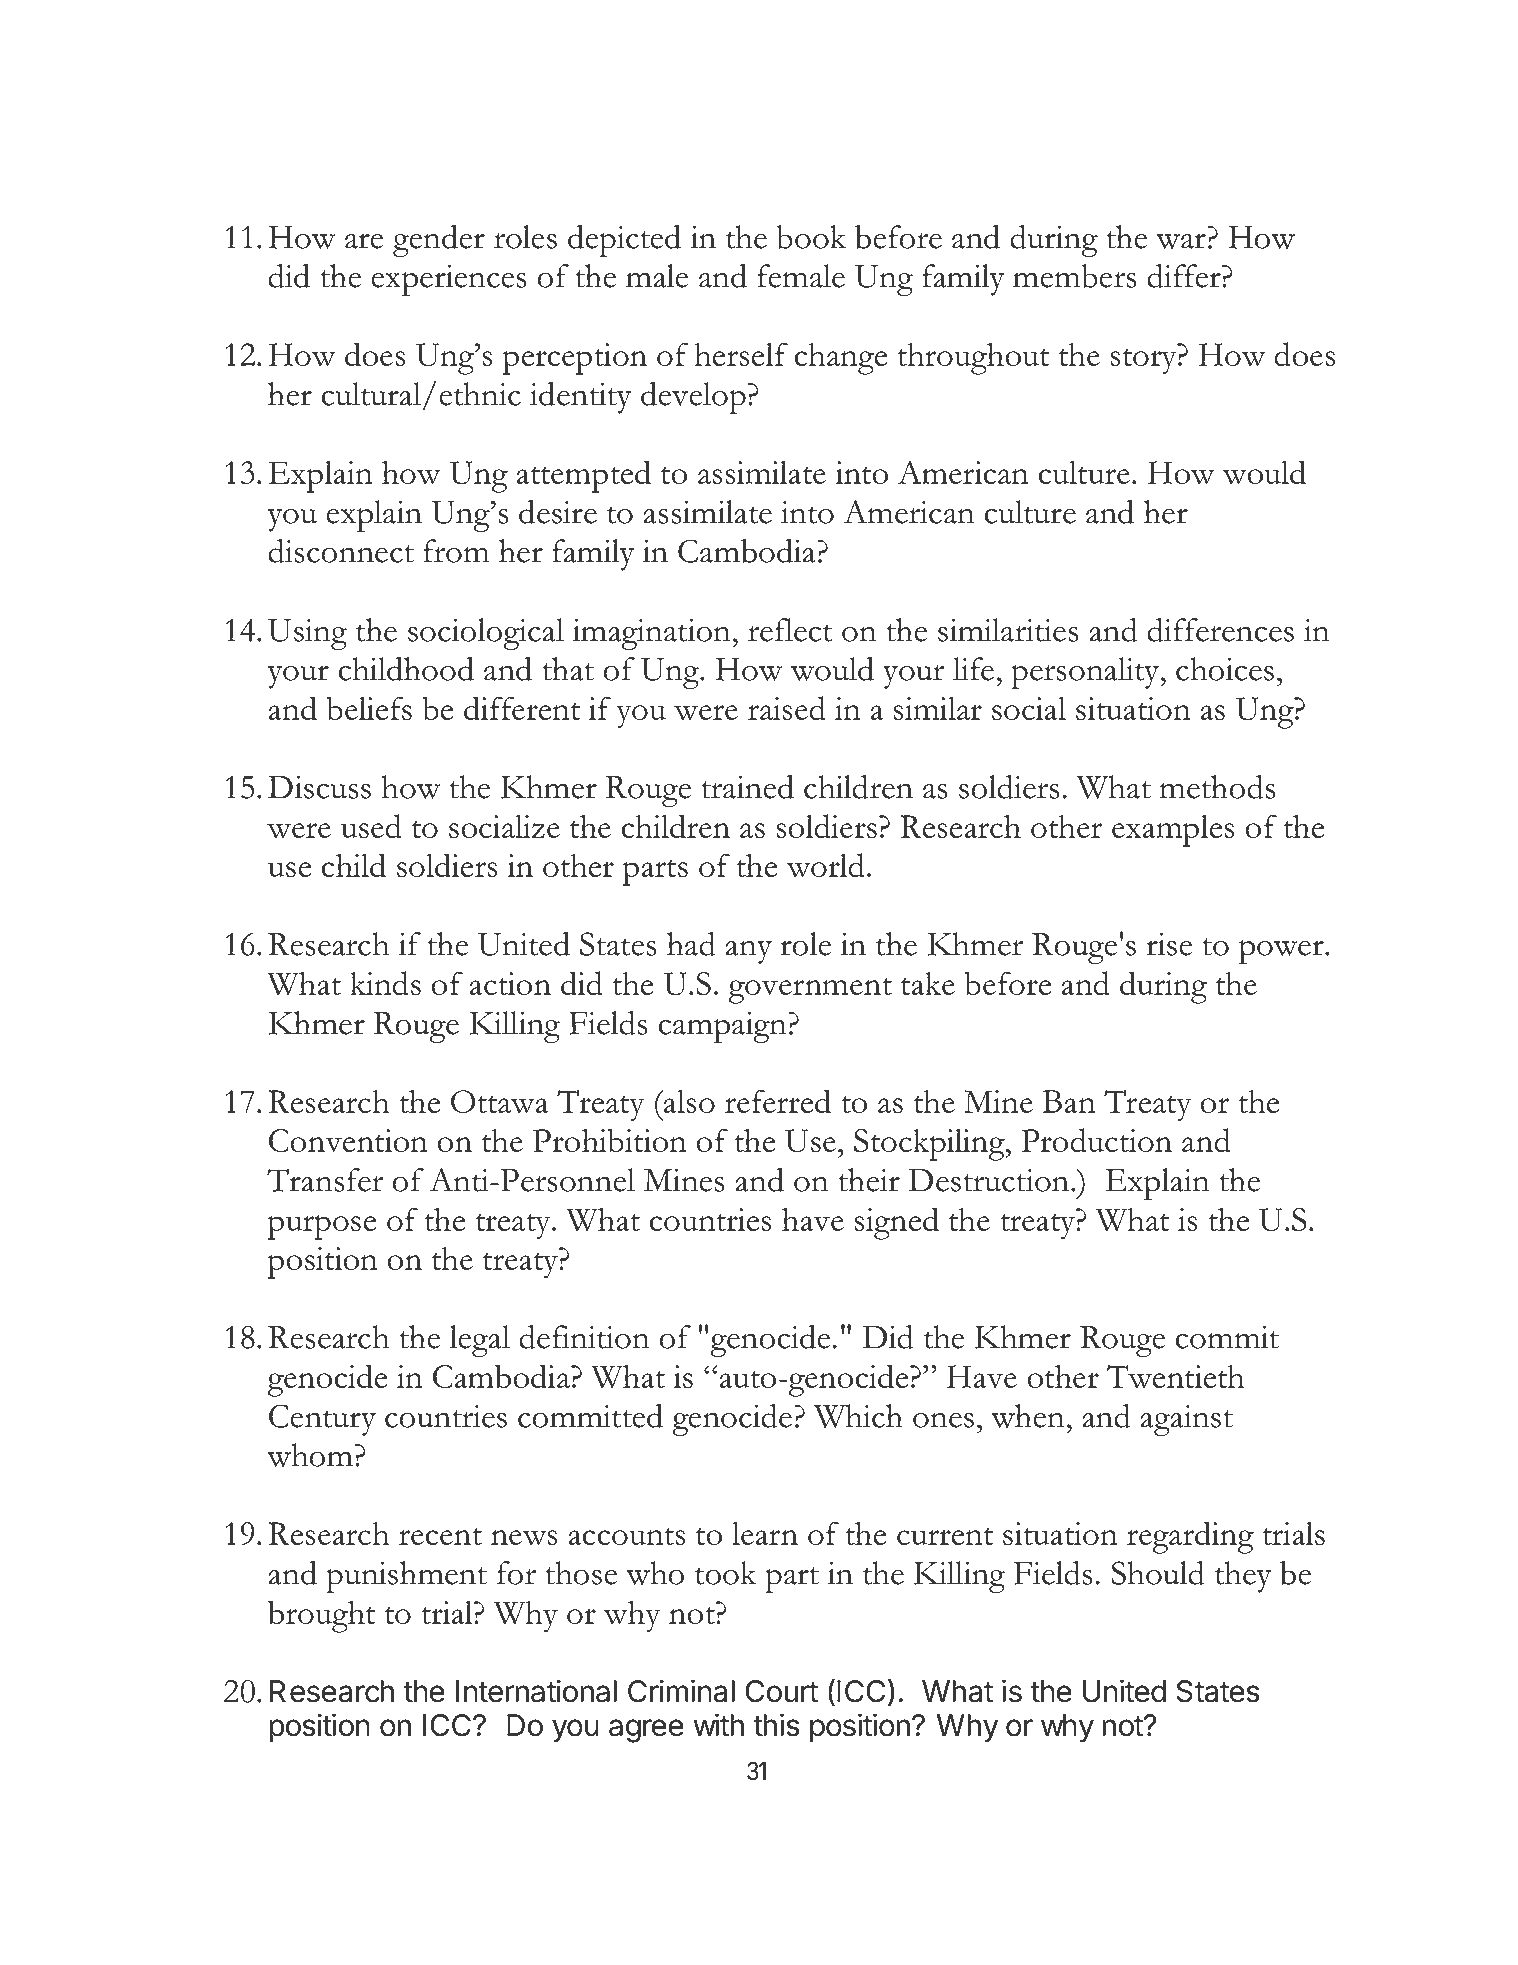 This screenshot has width=1518, height=1965. I want to click on reflect, so click(790, 630).
